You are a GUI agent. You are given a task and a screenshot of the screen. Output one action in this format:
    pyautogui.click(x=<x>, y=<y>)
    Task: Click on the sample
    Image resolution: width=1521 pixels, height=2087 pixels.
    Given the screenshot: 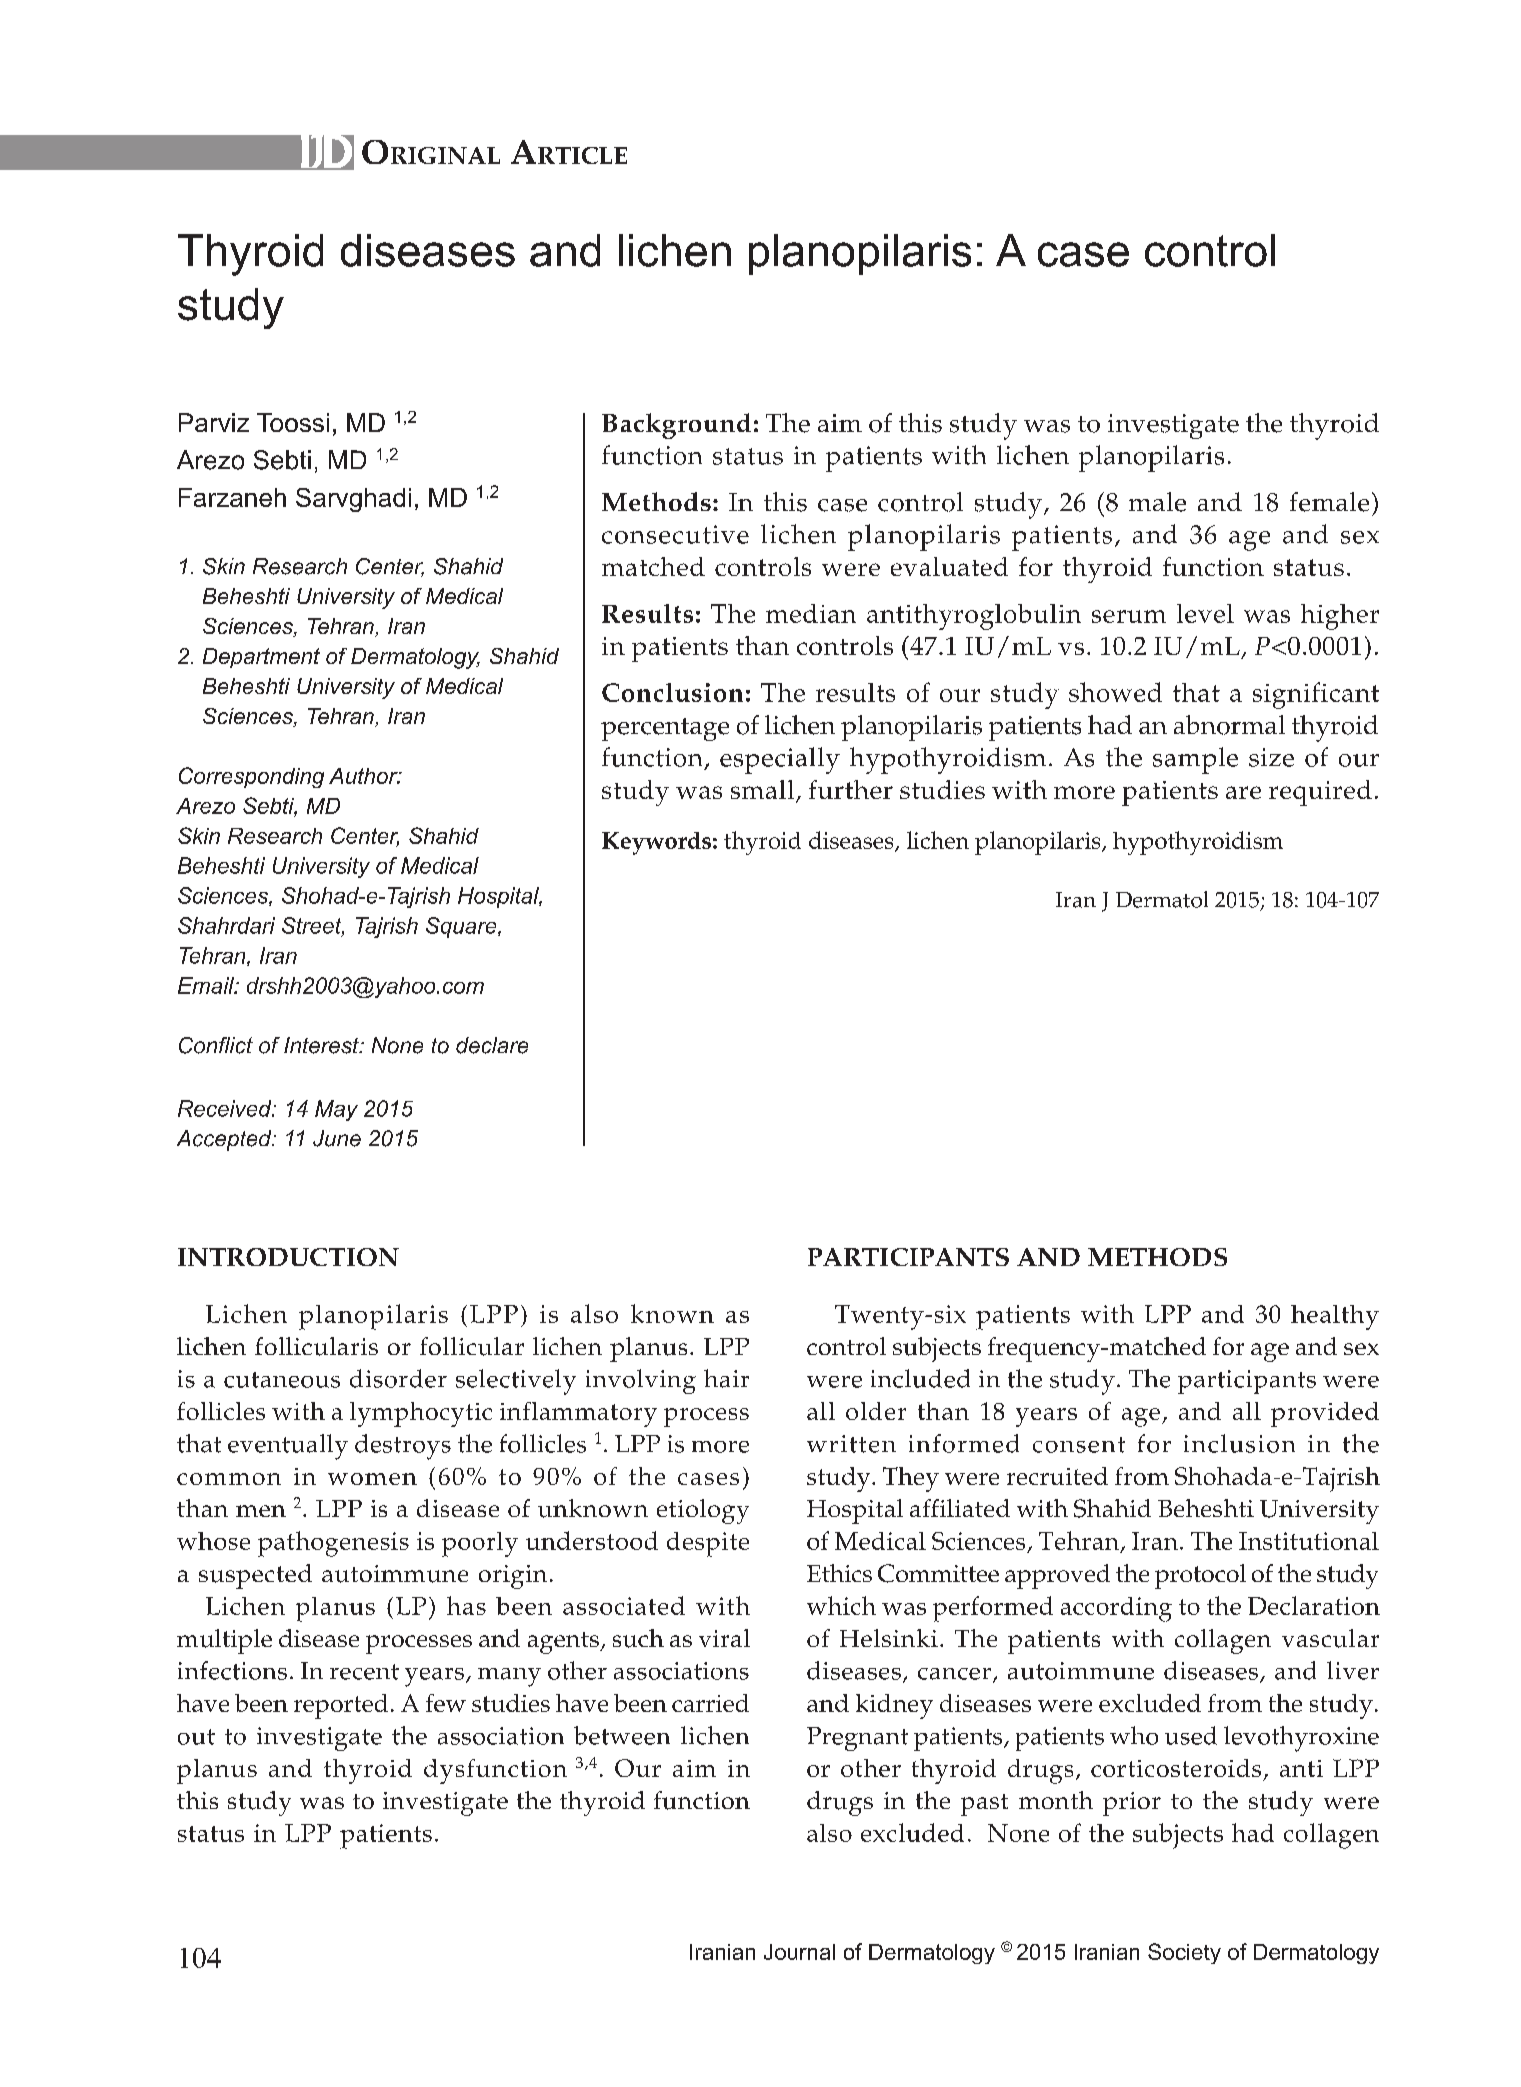 What is the action you would take?
    pyautogui.click(x=1195, y=760)
